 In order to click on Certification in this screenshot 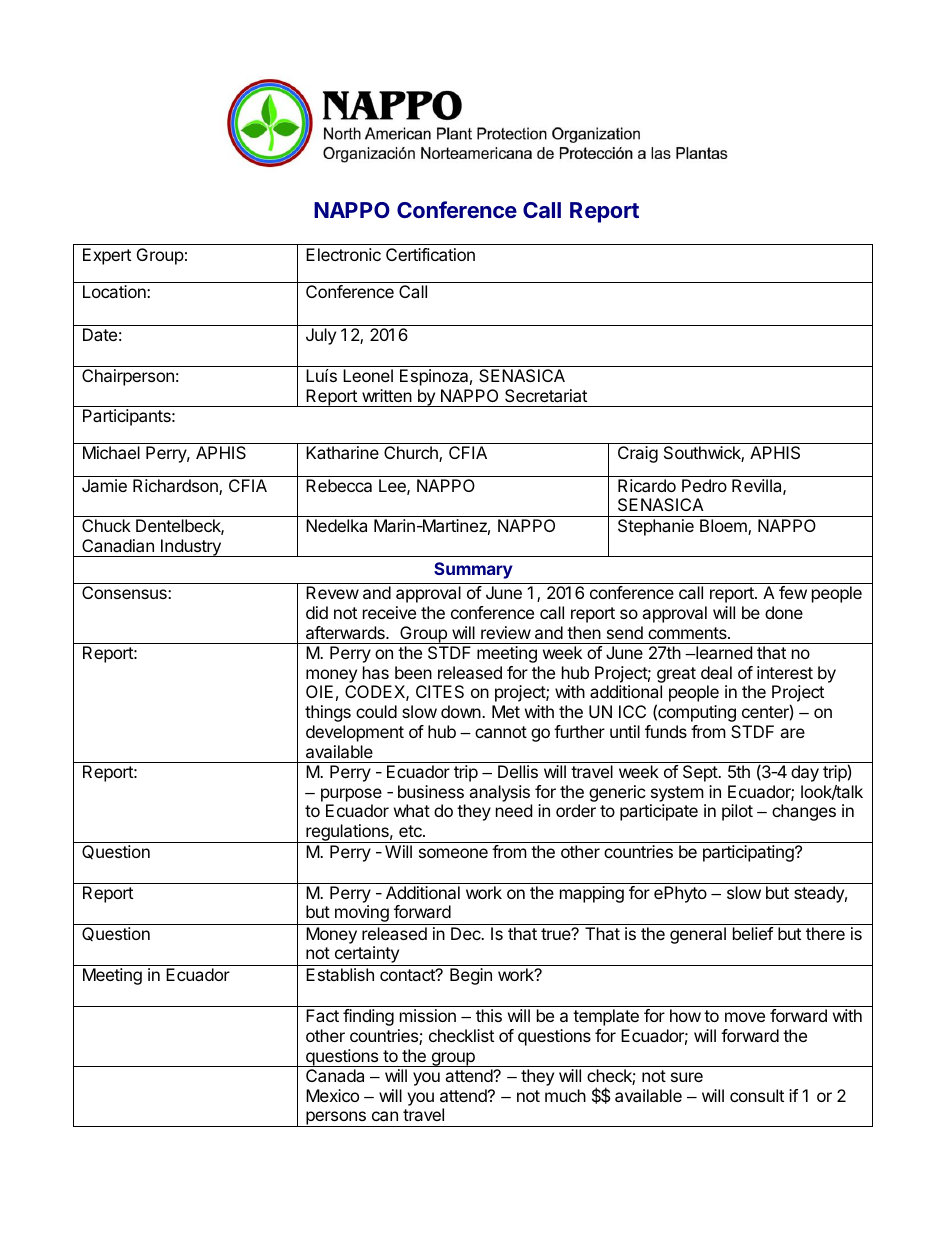, I will do `click(430, 254)`.
